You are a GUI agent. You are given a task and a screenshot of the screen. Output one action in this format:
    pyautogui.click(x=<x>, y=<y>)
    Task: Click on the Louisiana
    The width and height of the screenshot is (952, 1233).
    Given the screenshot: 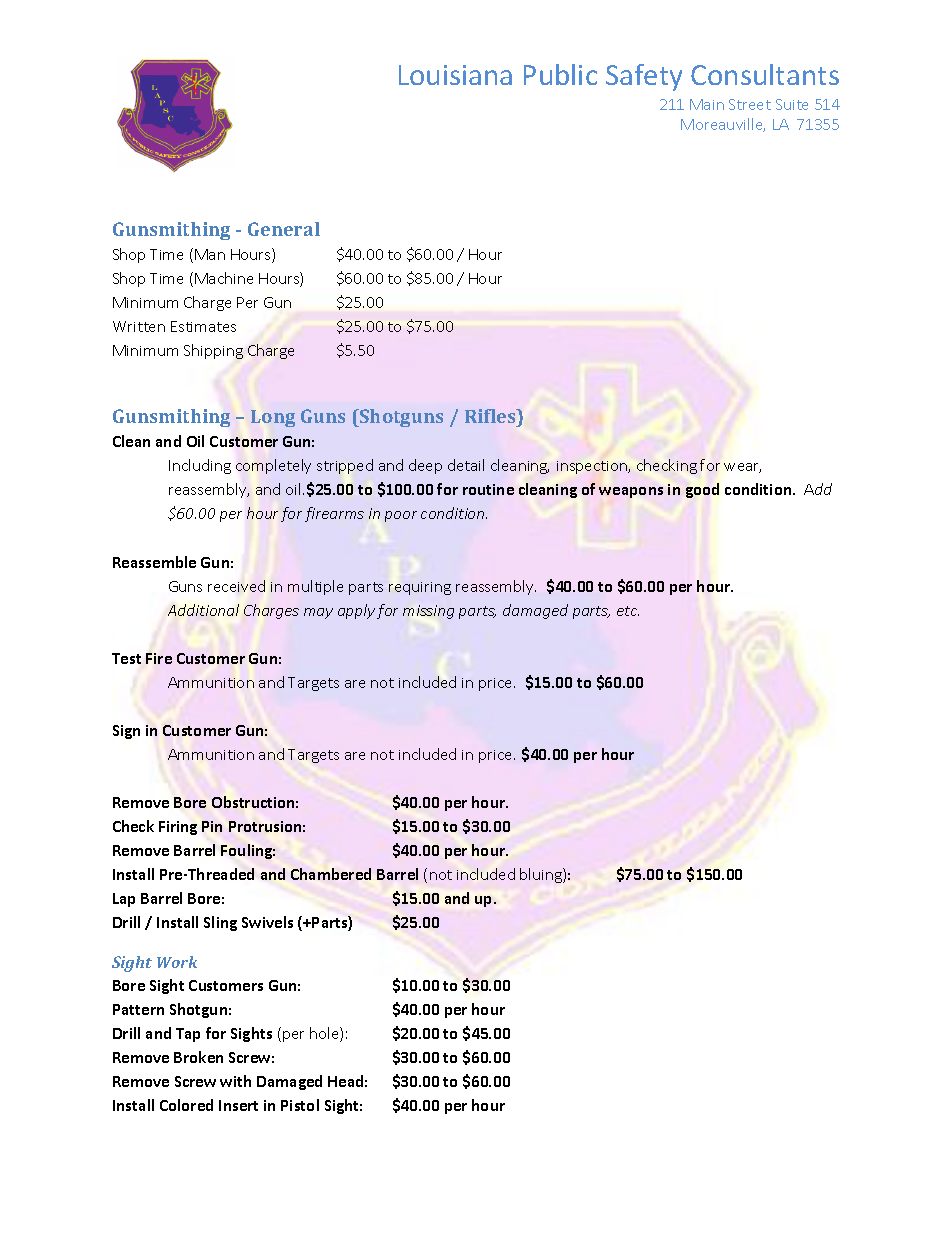 What is the action you would take?
    pyautogui.click(x=455, y=75)
